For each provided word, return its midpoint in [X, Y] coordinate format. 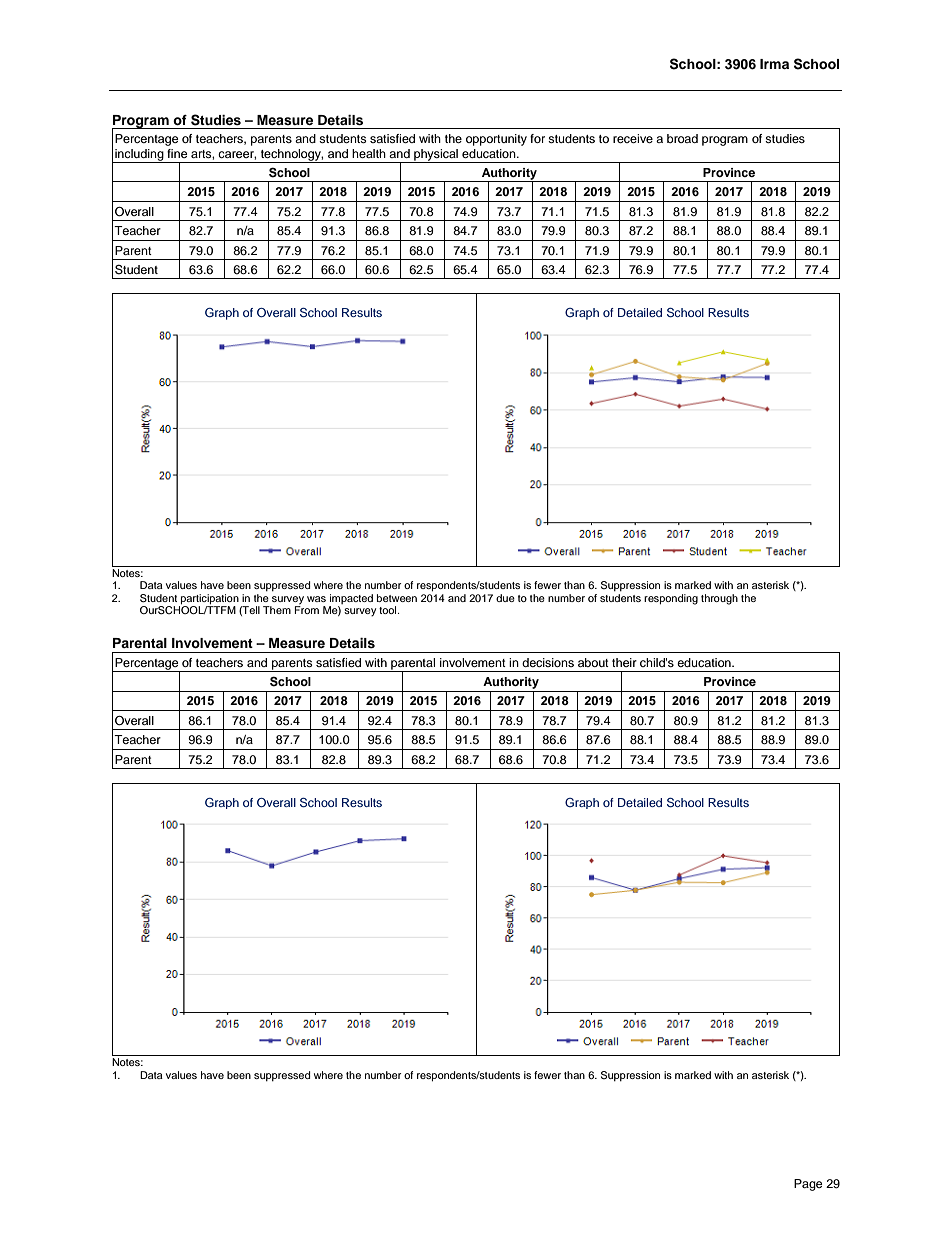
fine [177, 153]
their [624, 662]
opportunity [496, 140]
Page [808, 1185]
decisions [548, 662]
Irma [774, 64]
